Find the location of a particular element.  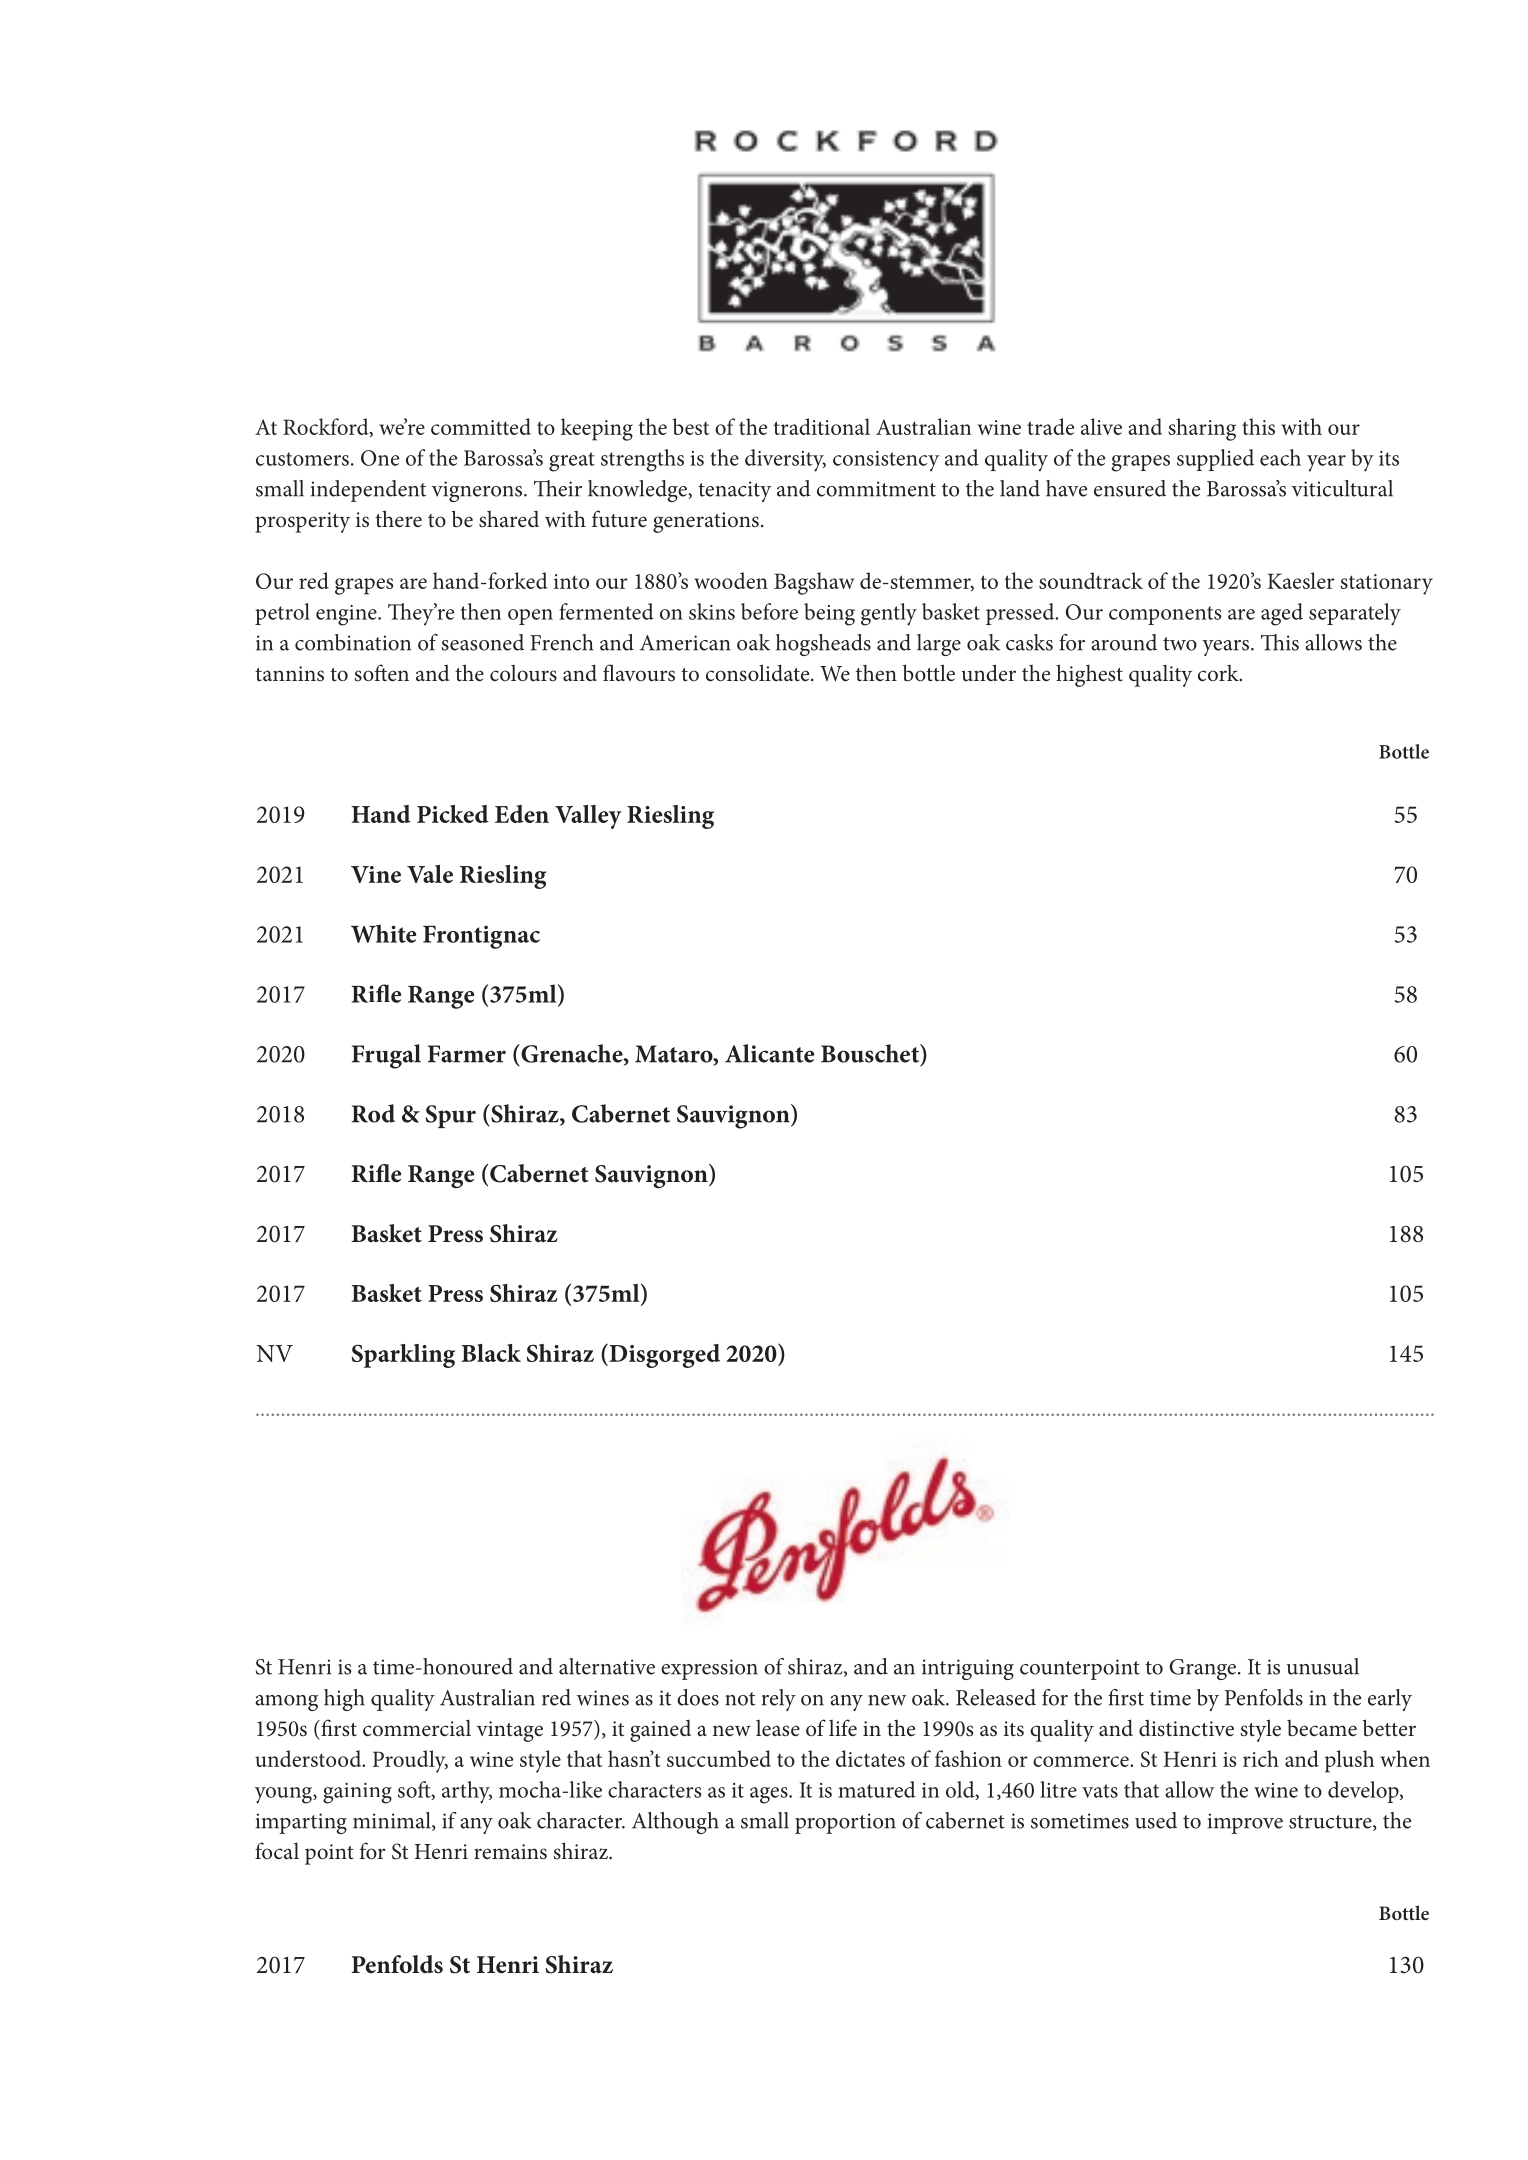

consistency is located at coordinates (886, 461).
